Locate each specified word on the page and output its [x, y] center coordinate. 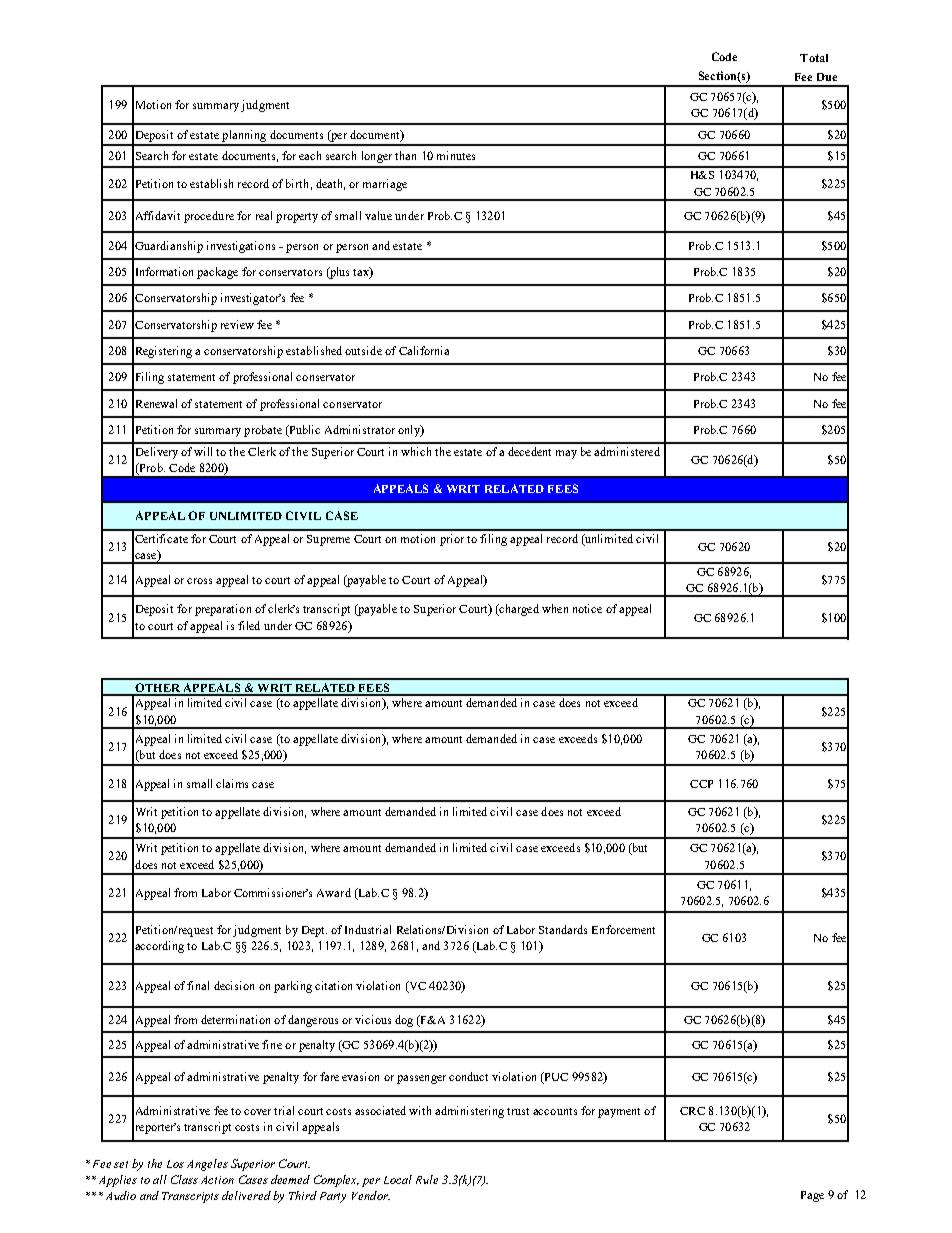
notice [587, 608]
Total [814, 58]
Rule [427, 1179]
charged [518, 610]
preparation [223, 610]
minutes [456, 155]
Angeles [207, 1165]
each [310, 155]
